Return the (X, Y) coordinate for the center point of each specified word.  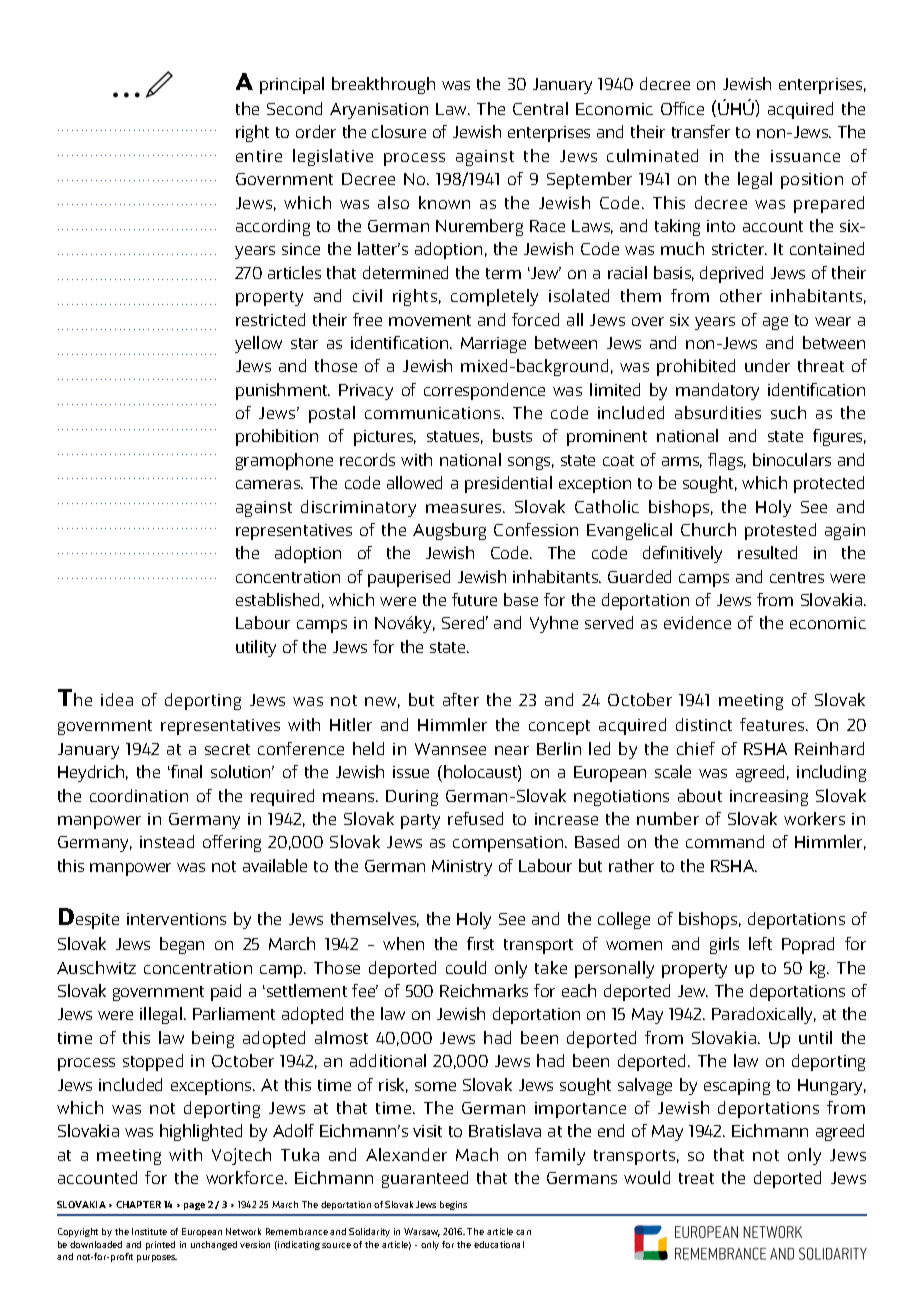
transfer (701, 131)
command (725, 841)
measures (465, 508)
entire (259, 156)
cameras (269, 484)
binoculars (792, 459)
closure (399, 131)
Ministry (462, 868)
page (194, 1206)
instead (167, 841)
